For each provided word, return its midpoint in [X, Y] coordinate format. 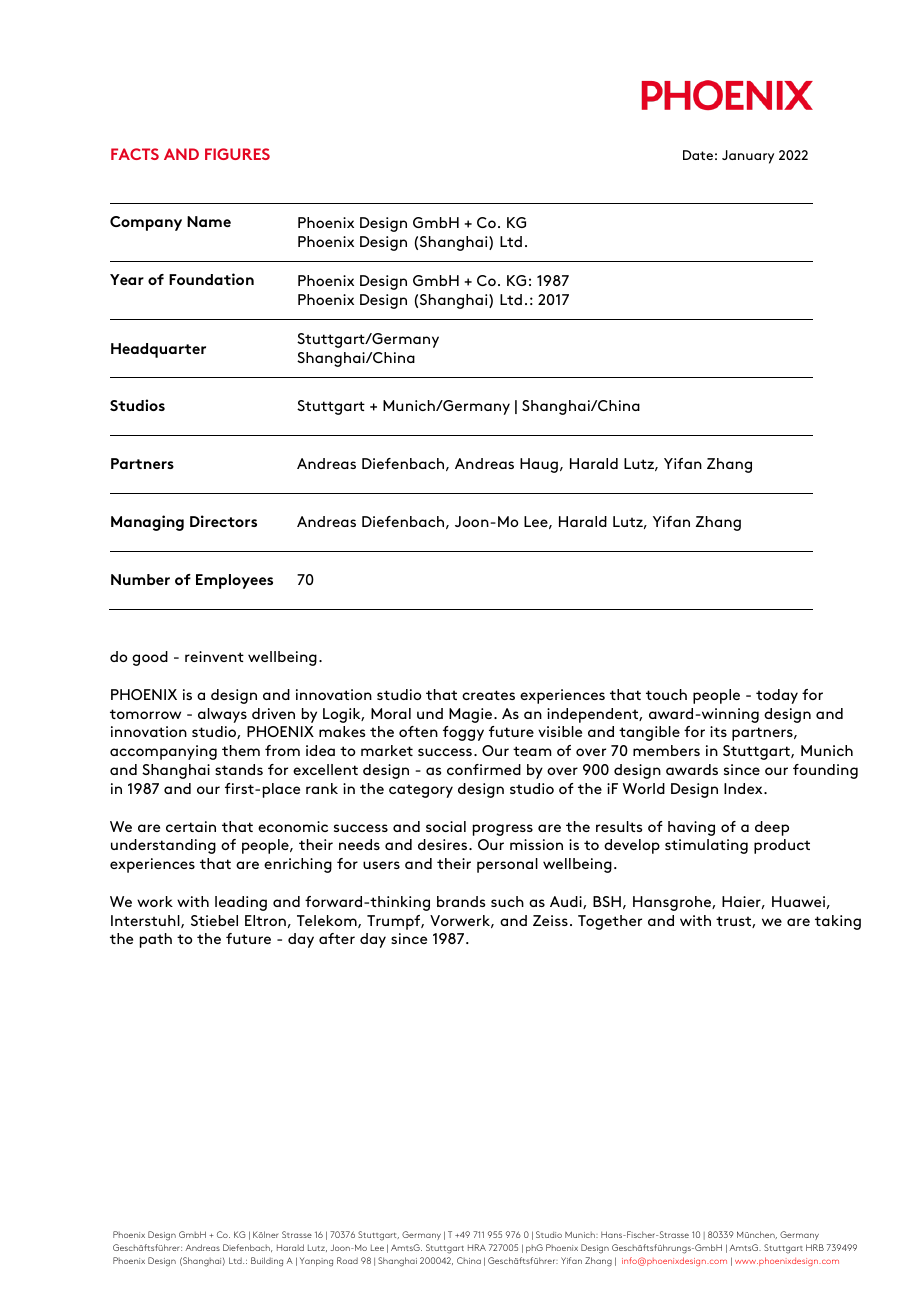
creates [488, 695]
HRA [477, 1247]
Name [209, 221]
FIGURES [237, 154]
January [748, 157]
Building [267, 1262]
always [222, 715]
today [777, 696]
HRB [815, 1247]
